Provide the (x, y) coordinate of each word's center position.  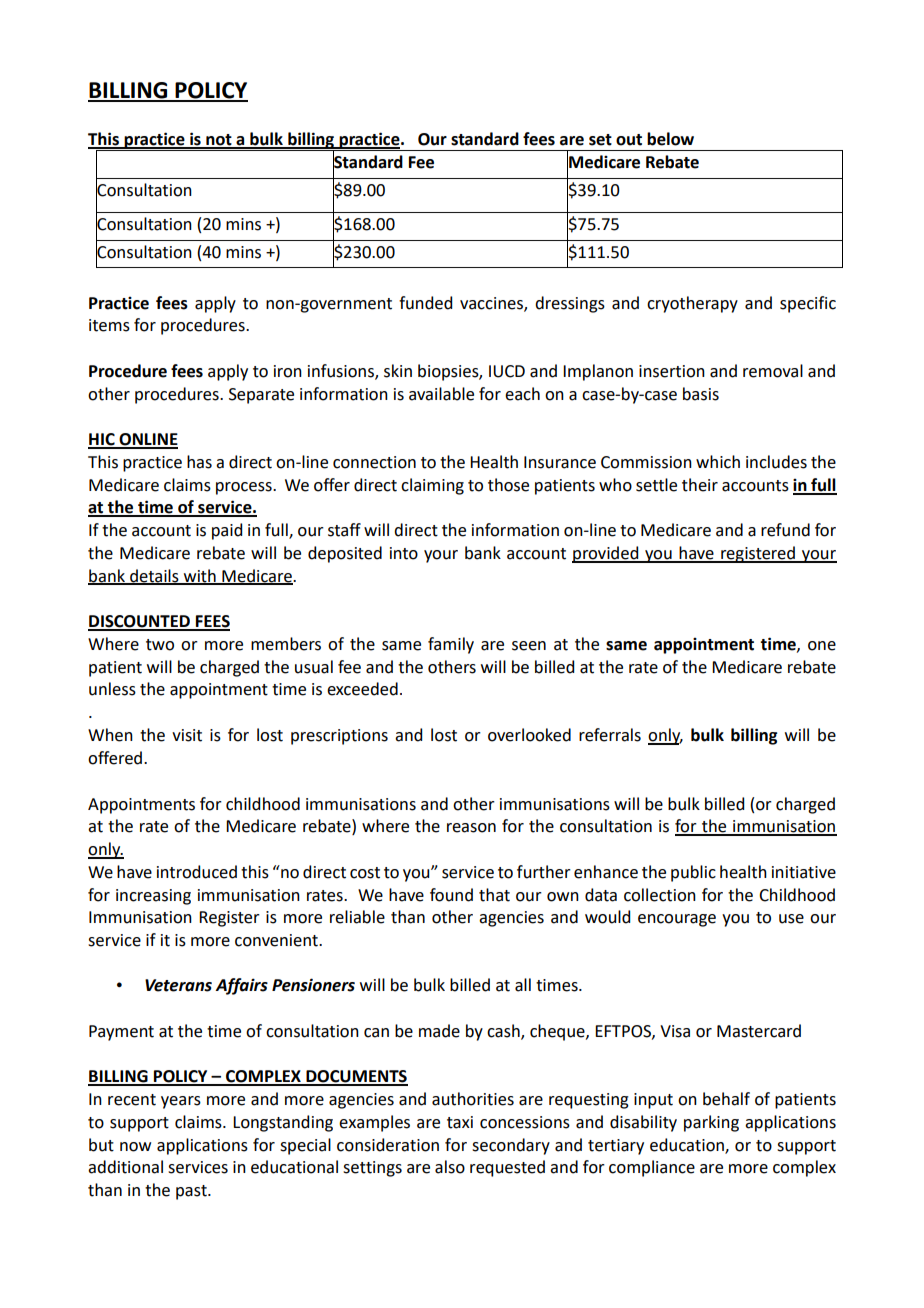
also (450, 1167)
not (219, 141)
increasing (153, 897)
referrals (610, 735)
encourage (677, 920)
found (451, 895)
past (192, 1192)
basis (701, 394)
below (670, 139)
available (441, 394)
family (451, 645)
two (160, 645)
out (629, 140)
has (199, 462)
